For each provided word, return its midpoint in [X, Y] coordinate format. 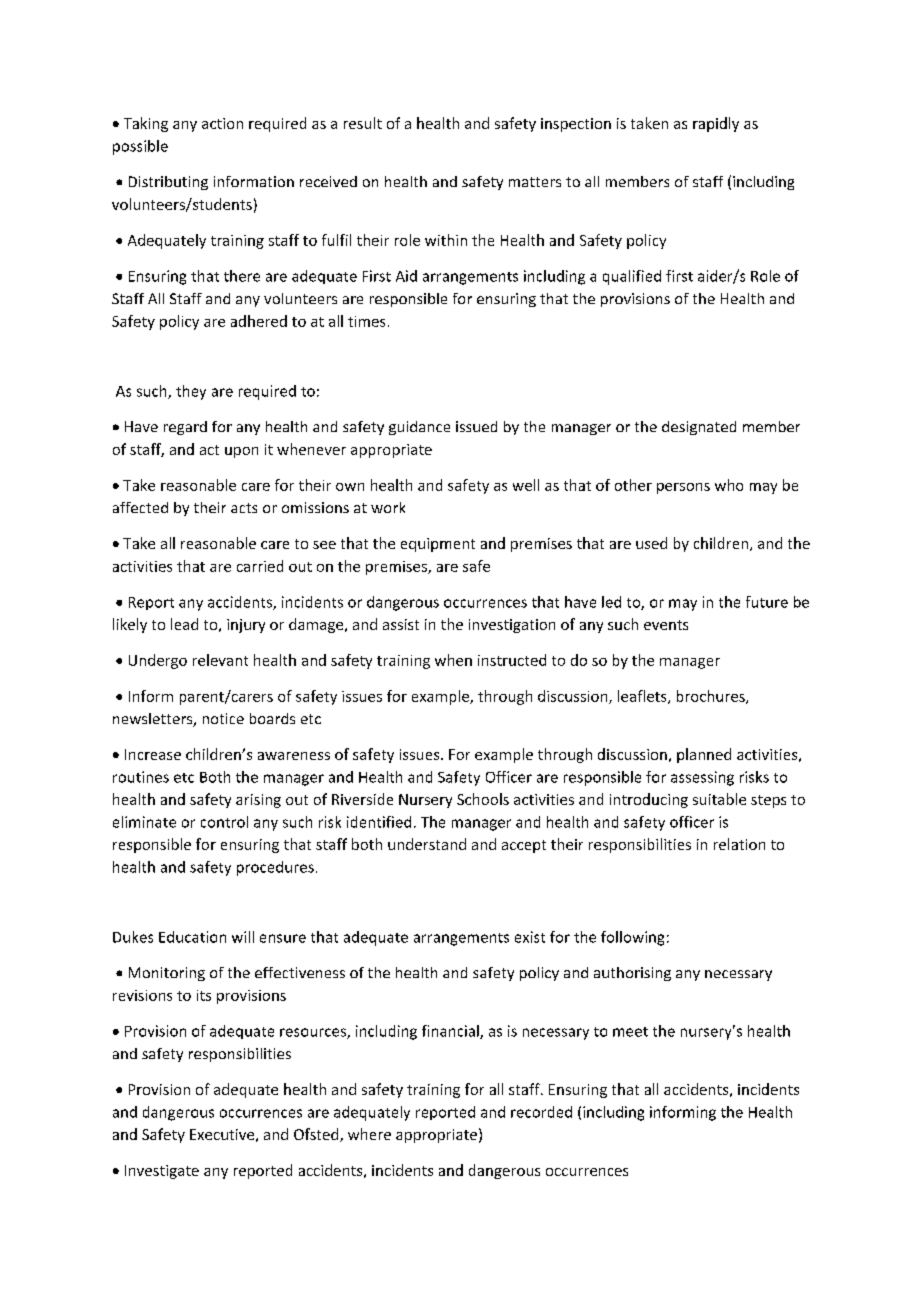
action [222, 123]
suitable [719, 799]
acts [244, 508]
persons [683, 488]
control [224, 822]
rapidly [716, 124]
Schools [483, 799]
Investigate [162, 1172]
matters [535, 182]
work [388, 507]
